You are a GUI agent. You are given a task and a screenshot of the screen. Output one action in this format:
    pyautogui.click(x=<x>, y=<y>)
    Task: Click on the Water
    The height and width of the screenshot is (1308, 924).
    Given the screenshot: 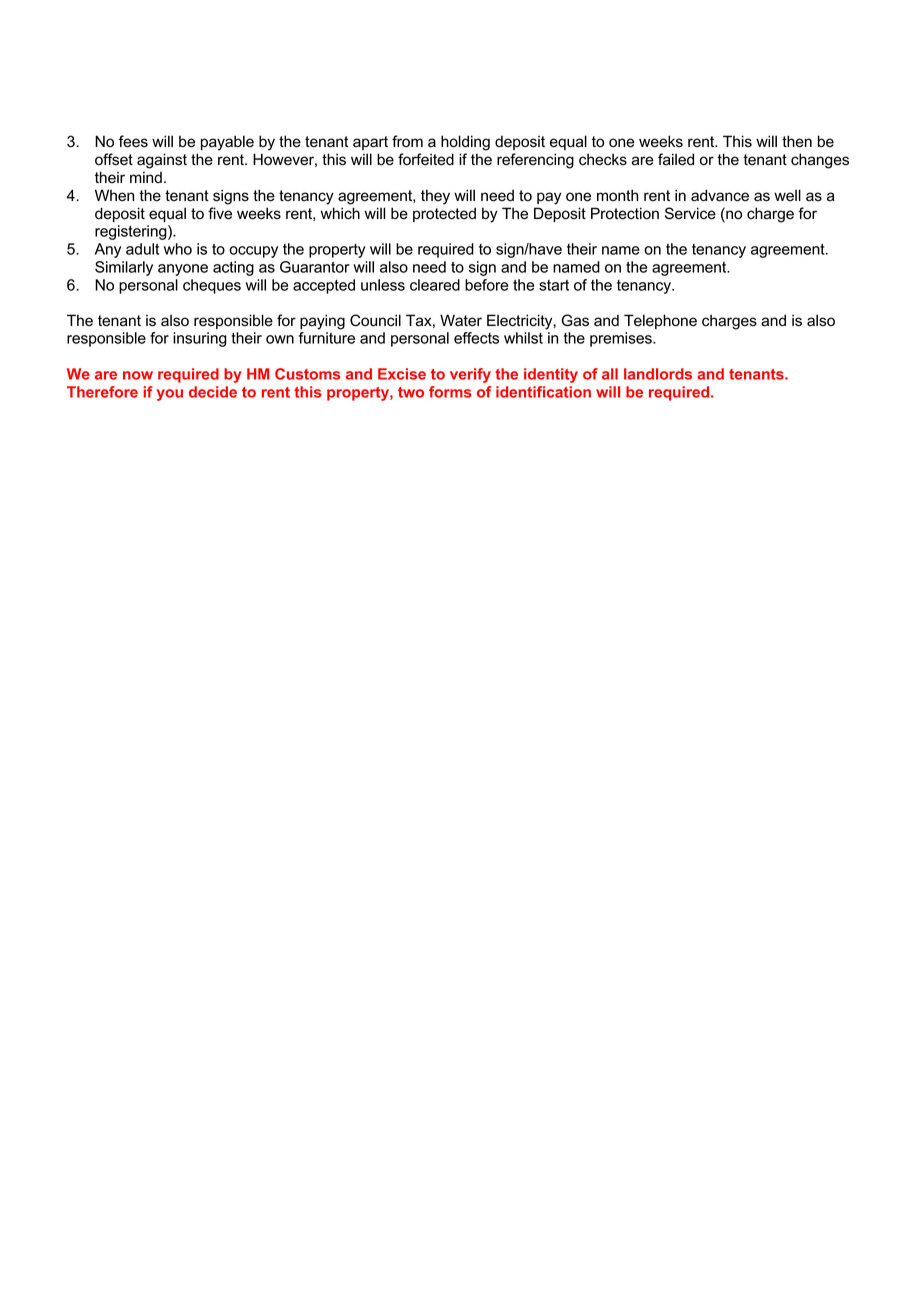 What is the action you would take?
    pyautogui.click(x=461, y=320)
